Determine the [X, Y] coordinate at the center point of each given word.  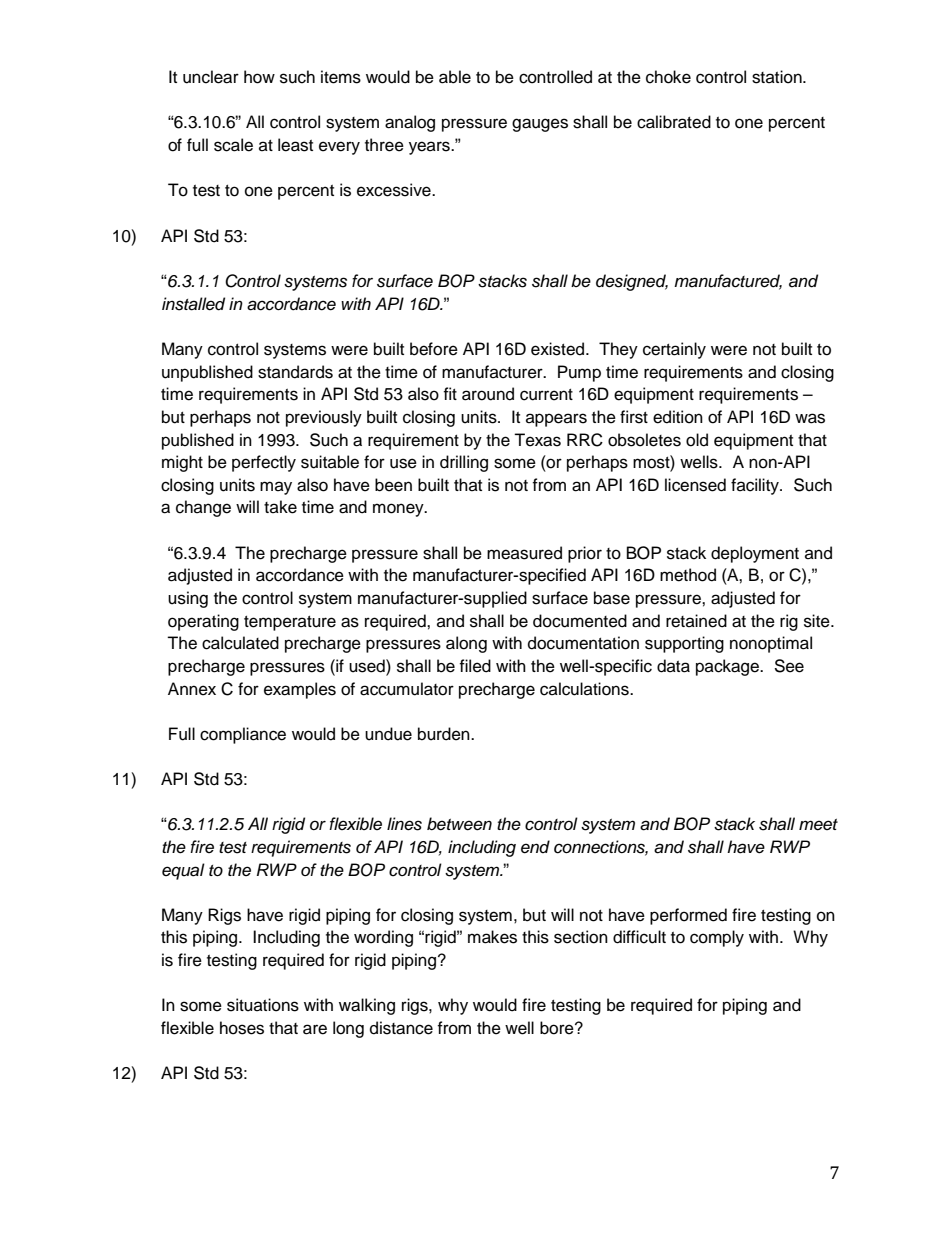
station [778, 77]
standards [295, 372]
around [488, 394]
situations [263, 1005]
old [697, 440]
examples [300, 690]
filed [475, 666]
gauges [540, 125]
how [259, 77]
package [729, 667]
